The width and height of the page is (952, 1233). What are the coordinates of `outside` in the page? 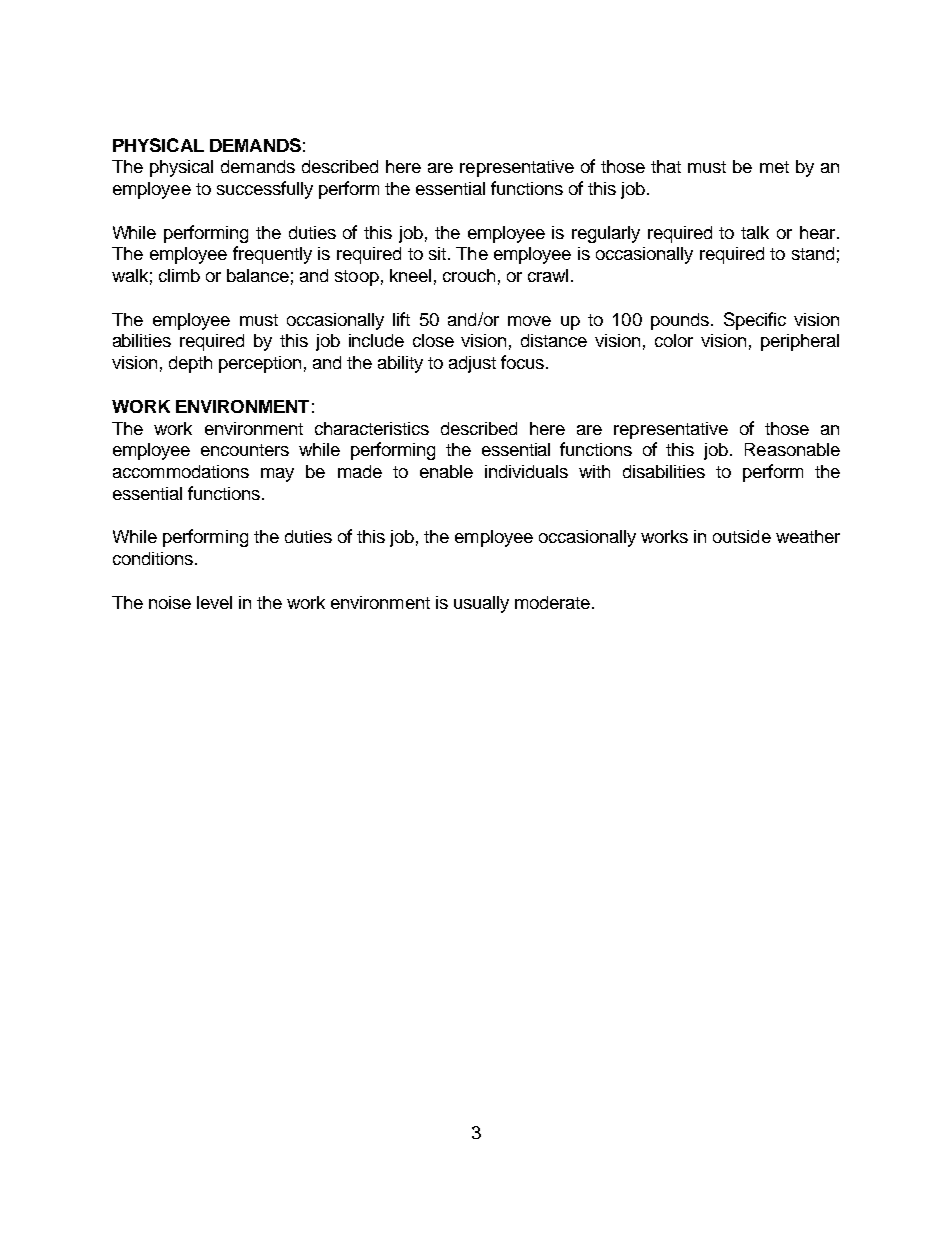 It's located at (742, 536).
